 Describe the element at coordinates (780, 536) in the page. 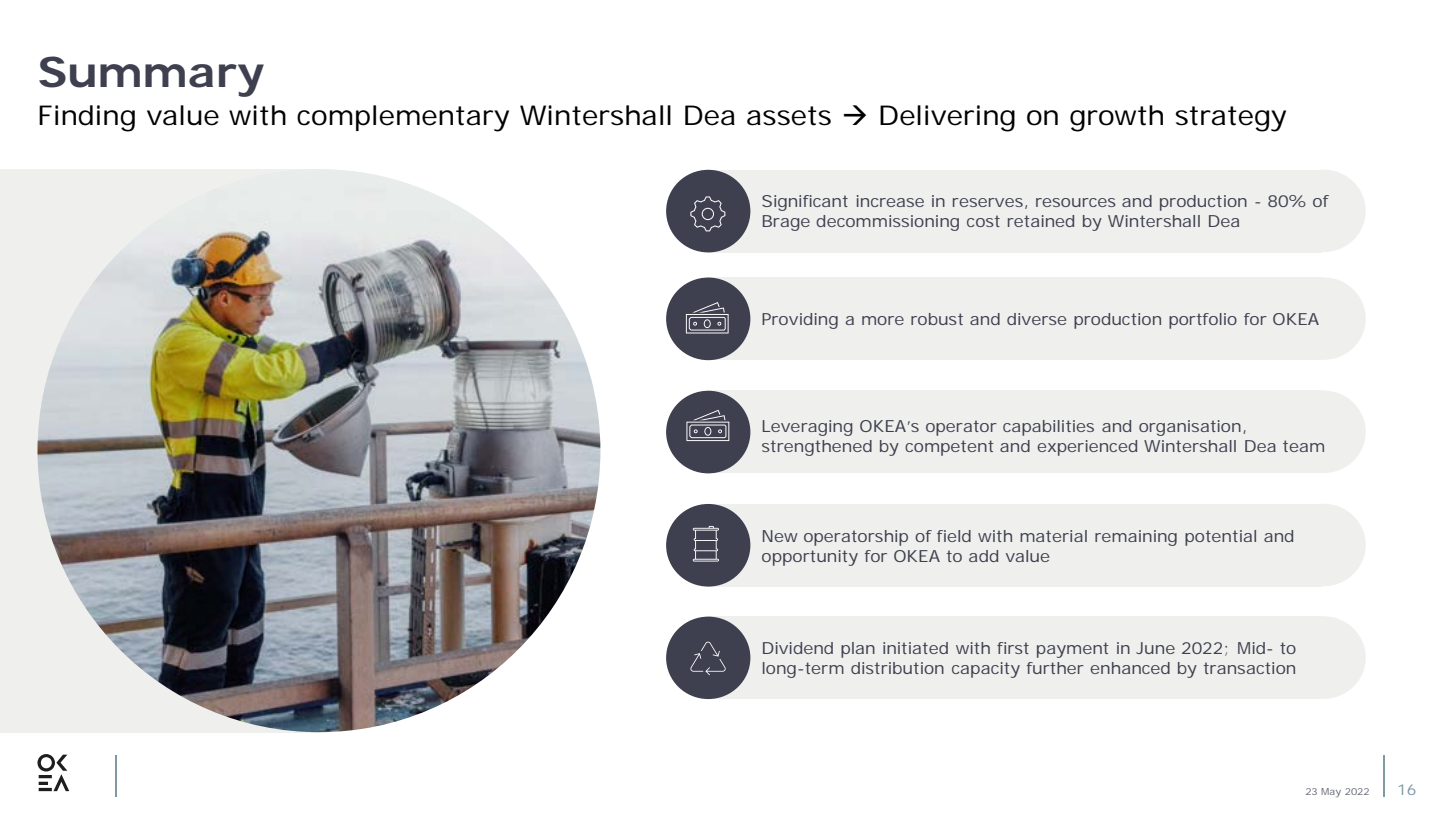

I see `New` at that location.
